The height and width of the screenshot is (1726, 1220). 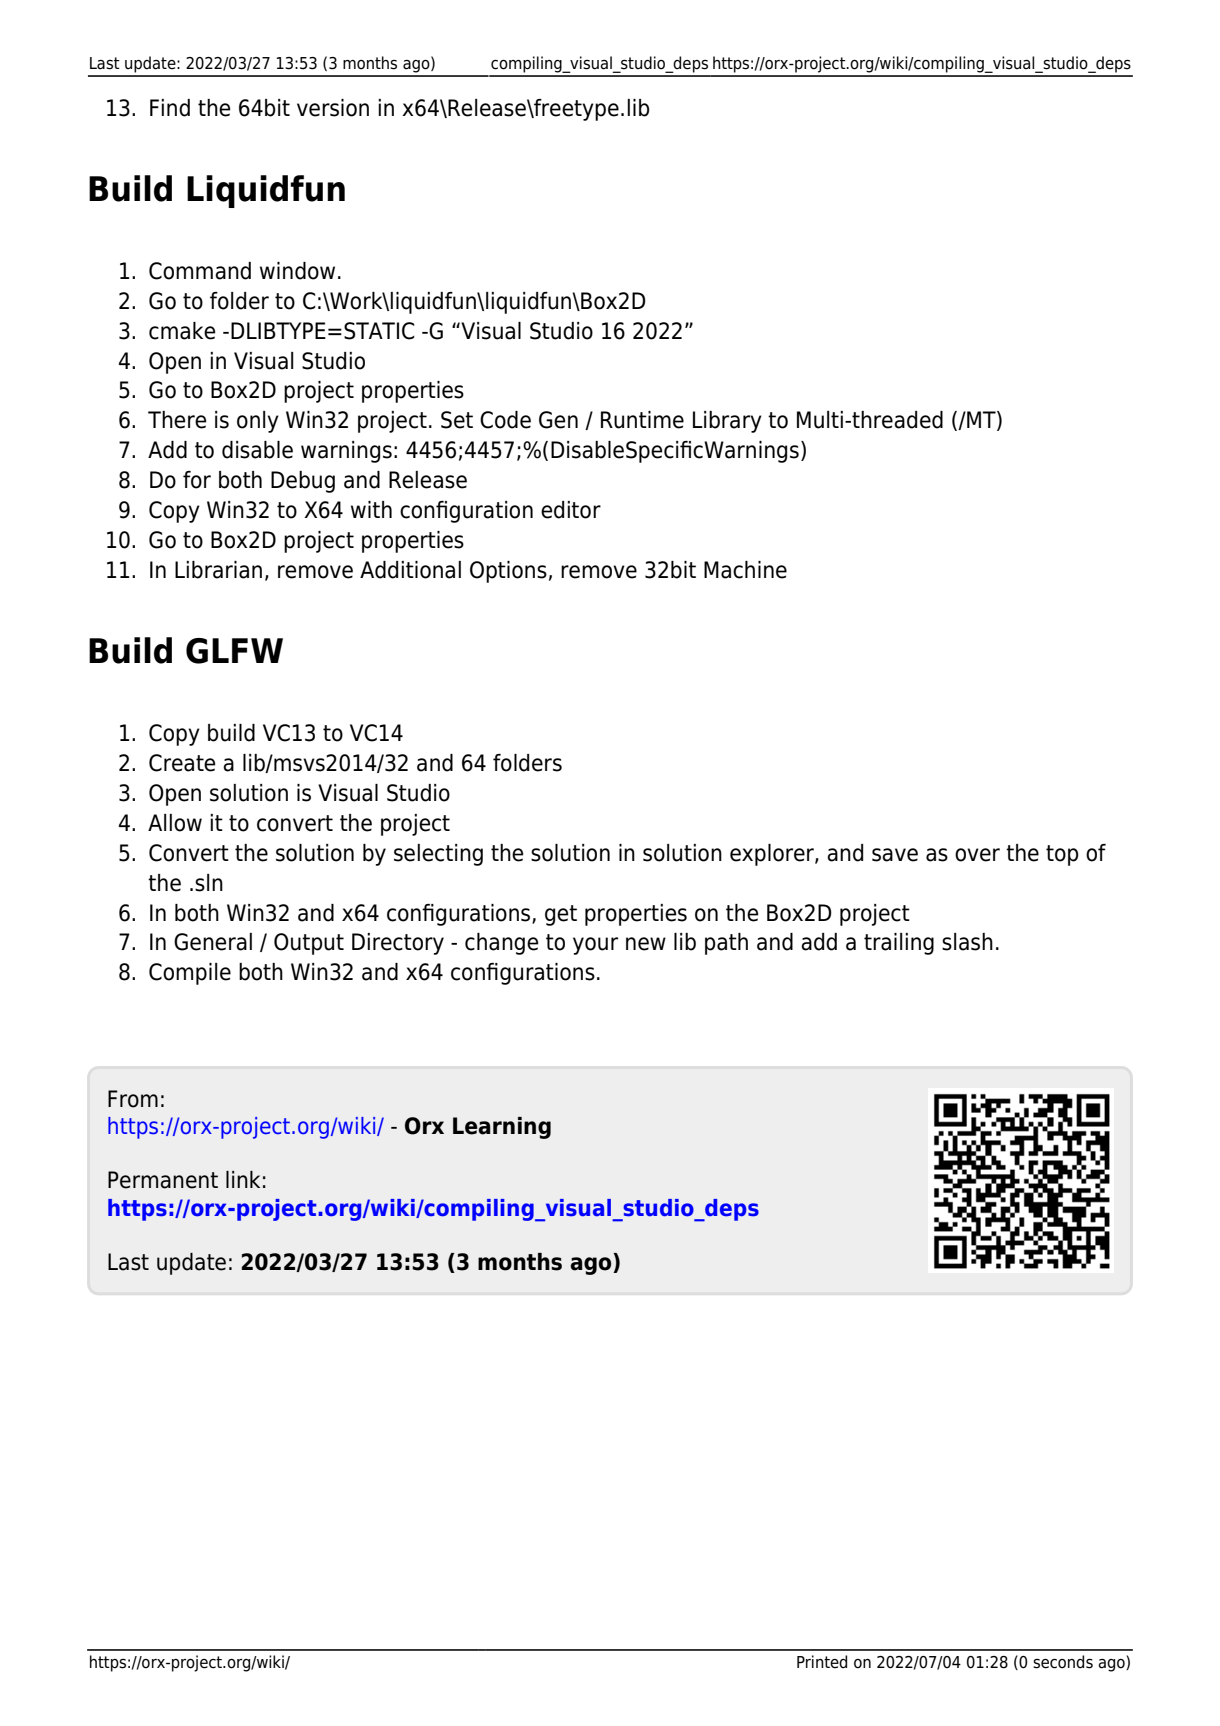 What do you see at coordinates (333, 108) in the screenshot?
I see `version` at bounding box center [333, 108].
